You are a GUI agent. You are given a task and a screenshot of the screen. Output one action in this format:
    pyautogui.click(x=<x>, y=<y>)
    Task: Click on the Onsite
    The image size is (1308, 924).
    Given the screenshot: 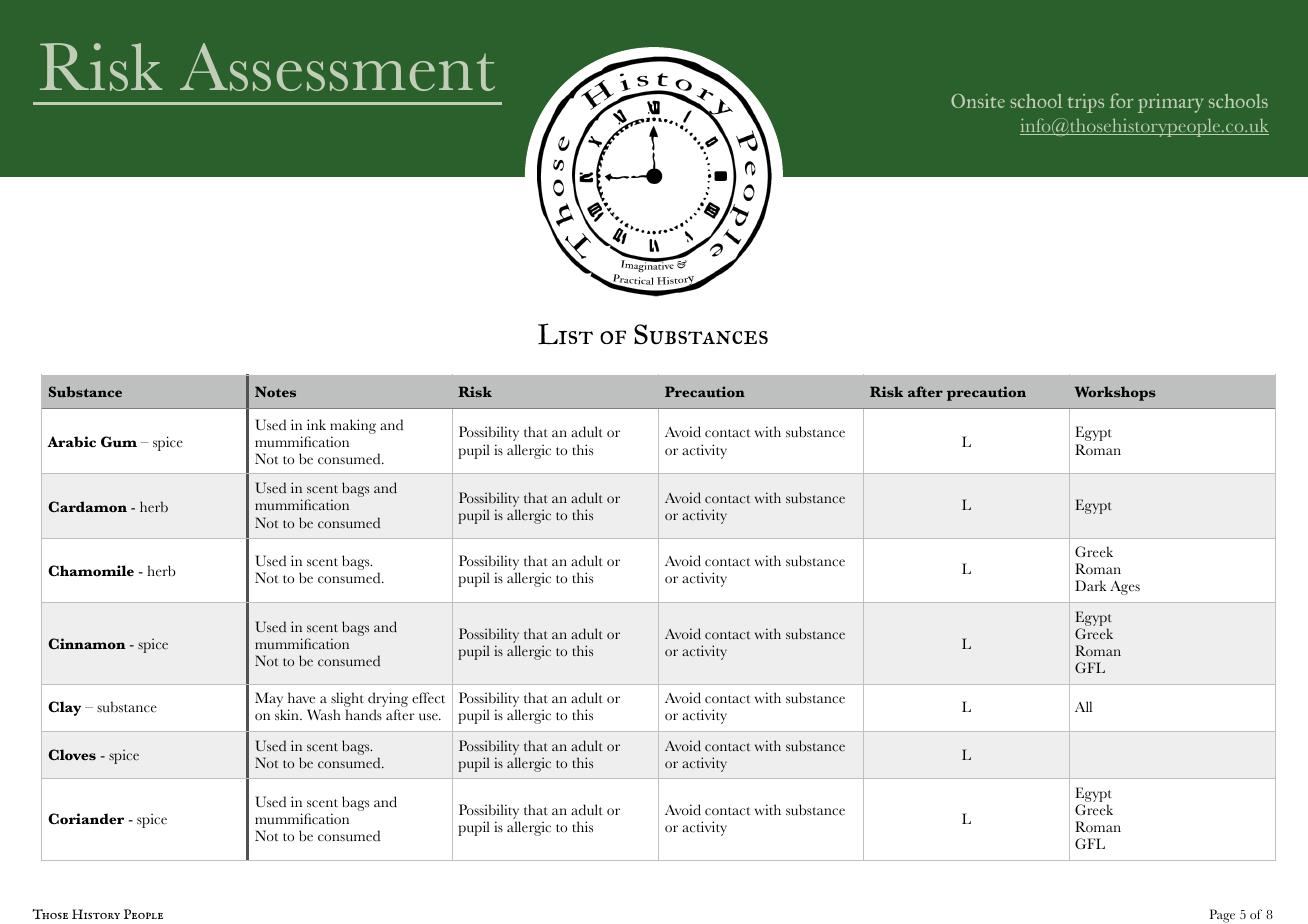 What is the action you would take?
    pyautogui.click(x=978, y=101)
